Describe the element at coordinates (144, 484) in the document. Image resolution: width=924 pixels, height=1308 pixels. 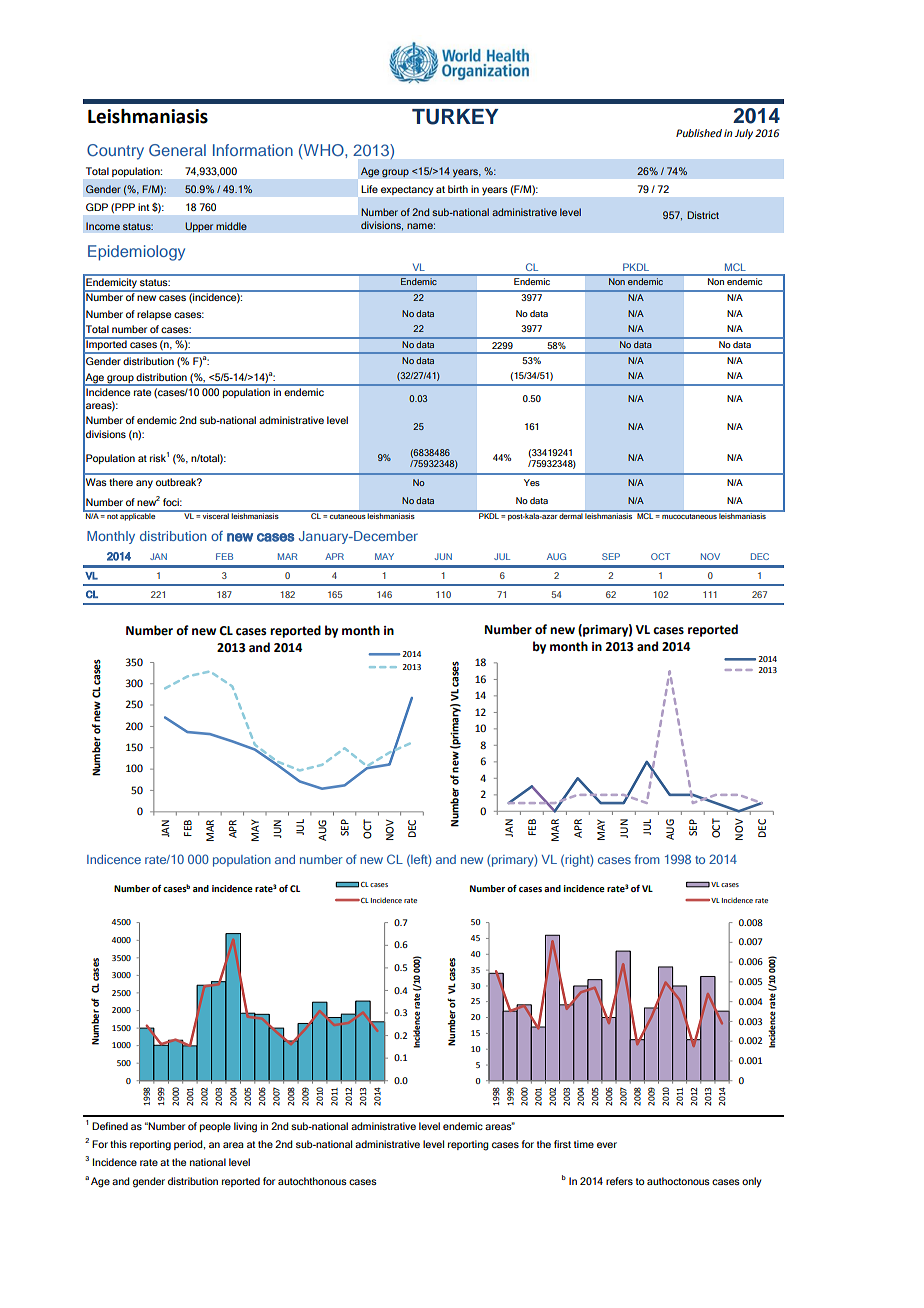
I see `any` at that location.
